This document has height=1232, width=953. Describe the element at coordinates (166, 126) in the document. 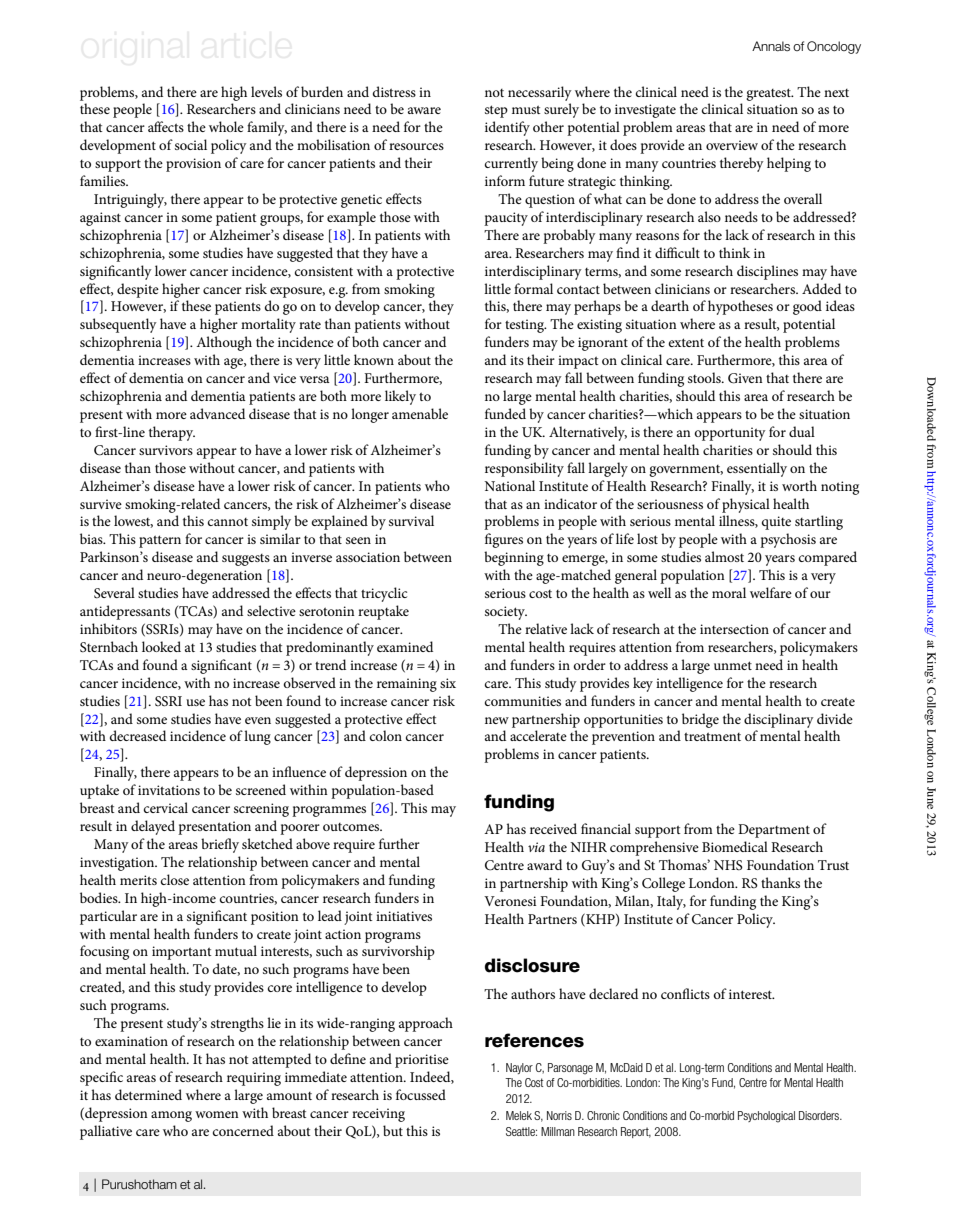

I see `affects` at that location.
